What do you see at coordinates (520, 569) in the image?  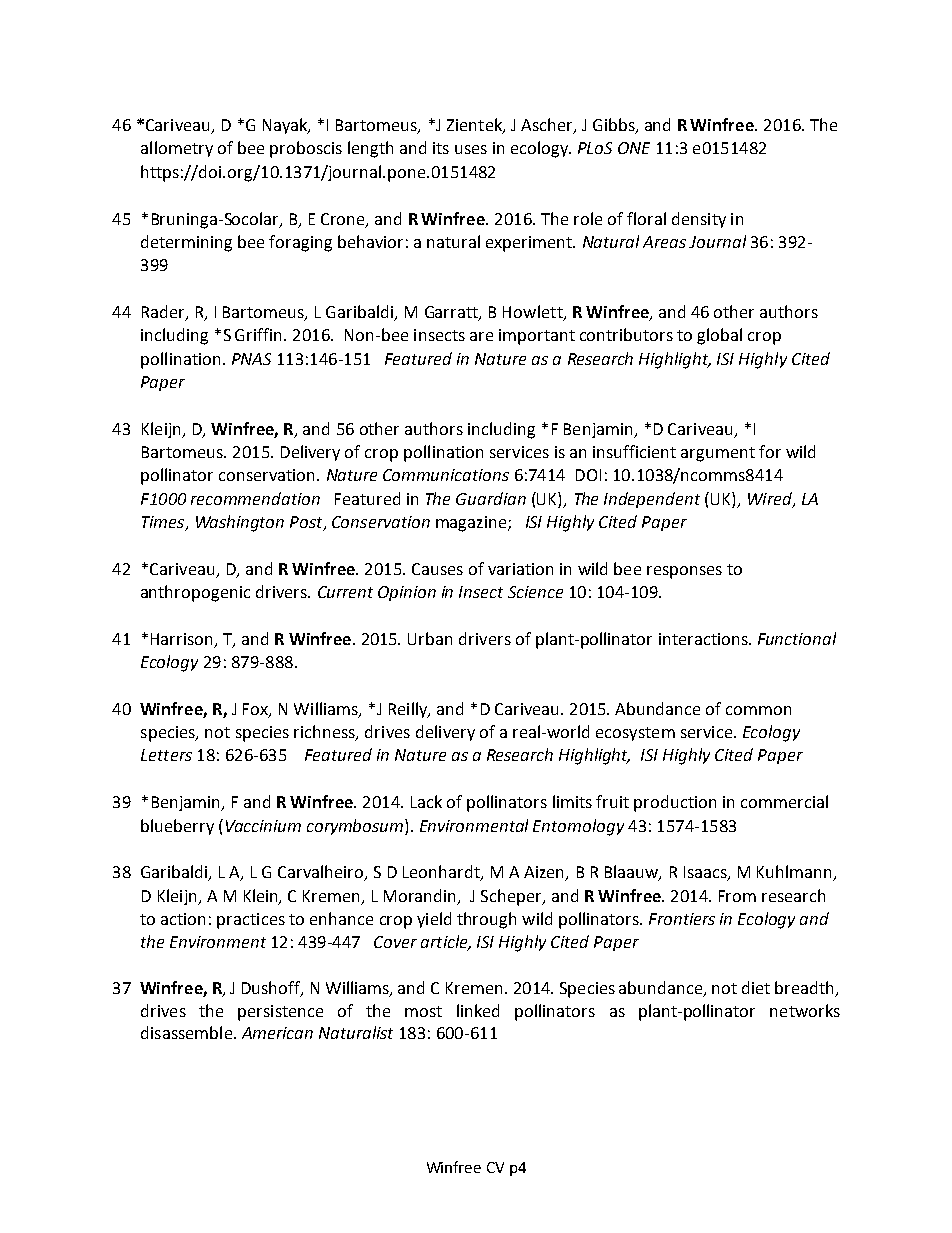 I see `variation` at bounding box center [520, 569].
